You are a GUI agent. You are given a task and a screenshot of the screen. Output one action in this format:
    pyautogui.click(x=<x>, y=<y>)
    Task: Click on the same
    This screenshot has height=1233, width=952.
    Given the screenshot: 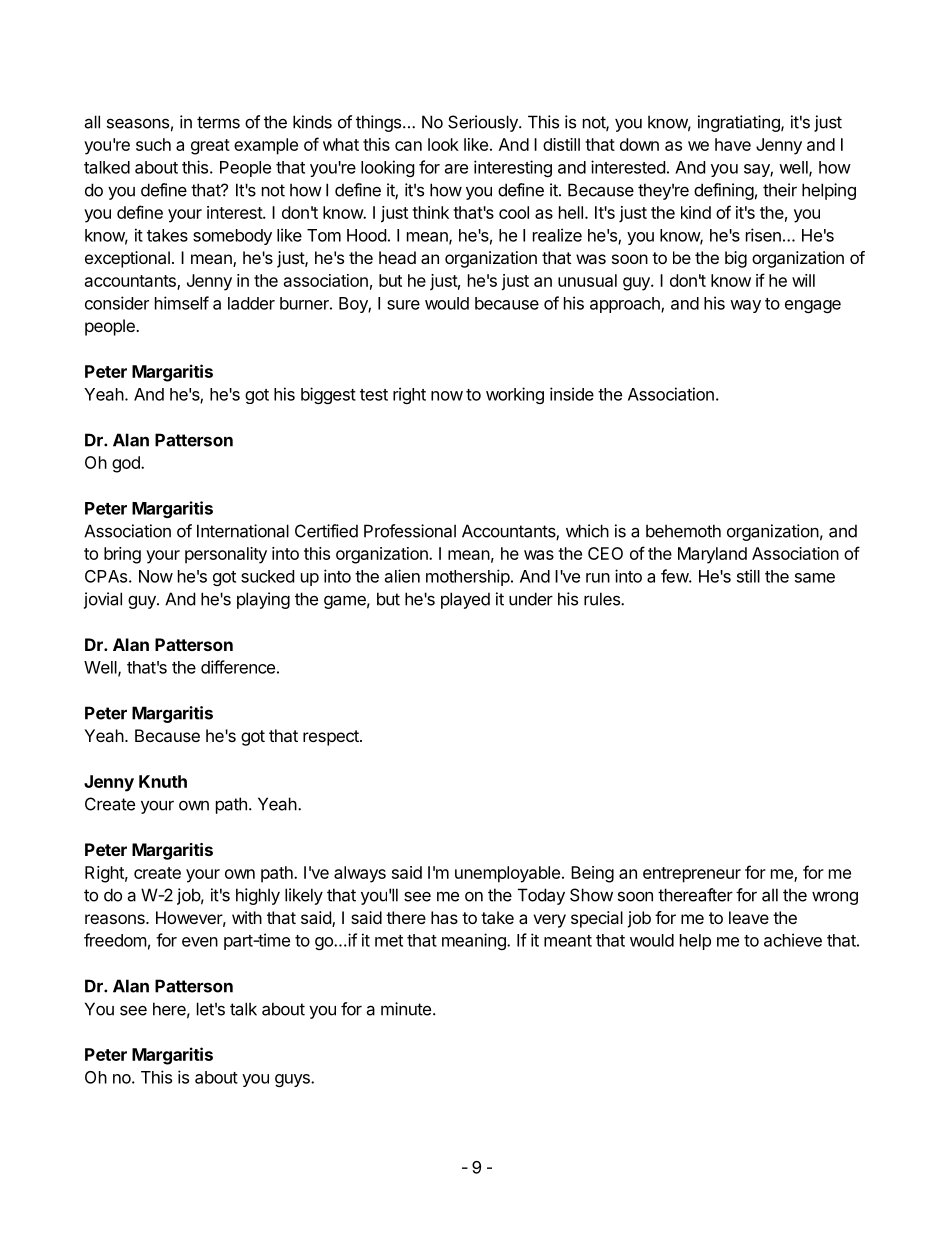 What is the action you would take?
    pyautogui.click(x=815, y=578)
